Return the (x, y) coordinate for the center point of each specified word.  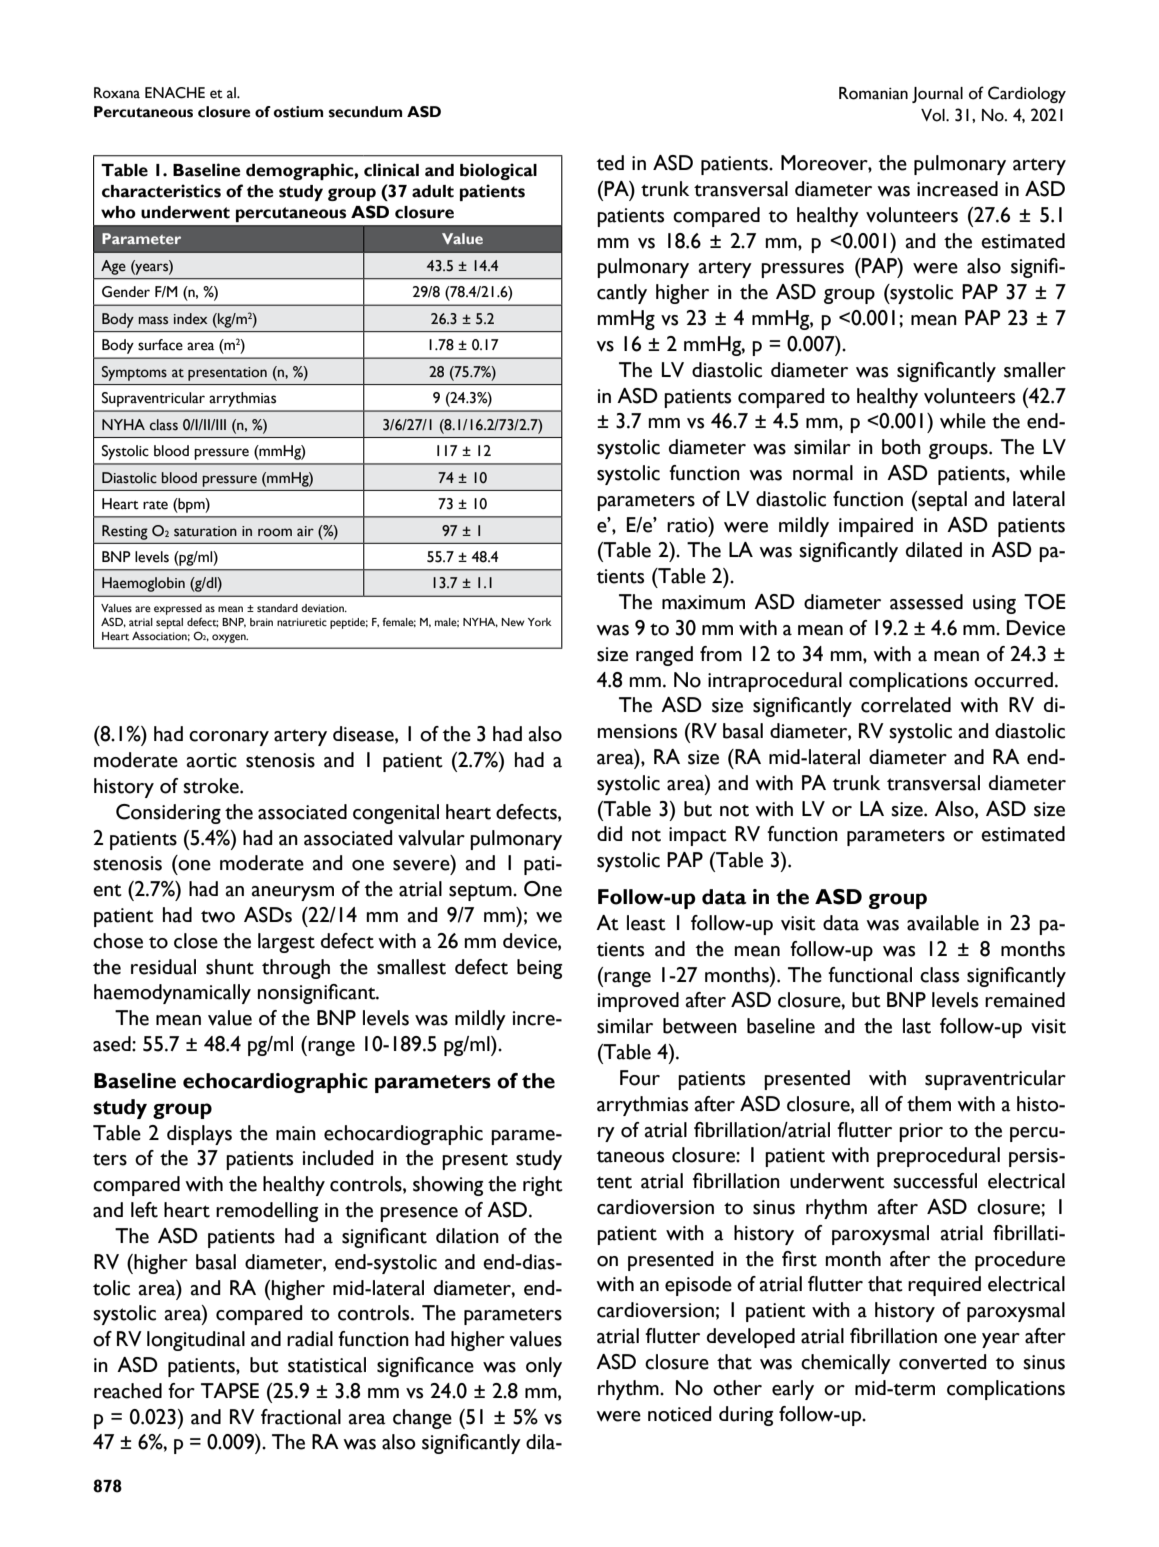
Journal (937, 95)
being (539, 969)
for (181, 1391)
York (540, 622)
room (275, 532)
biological (498, 171)
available (943, 923)
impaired (876, 527)
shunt (230, 967)
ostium (298, 112)
